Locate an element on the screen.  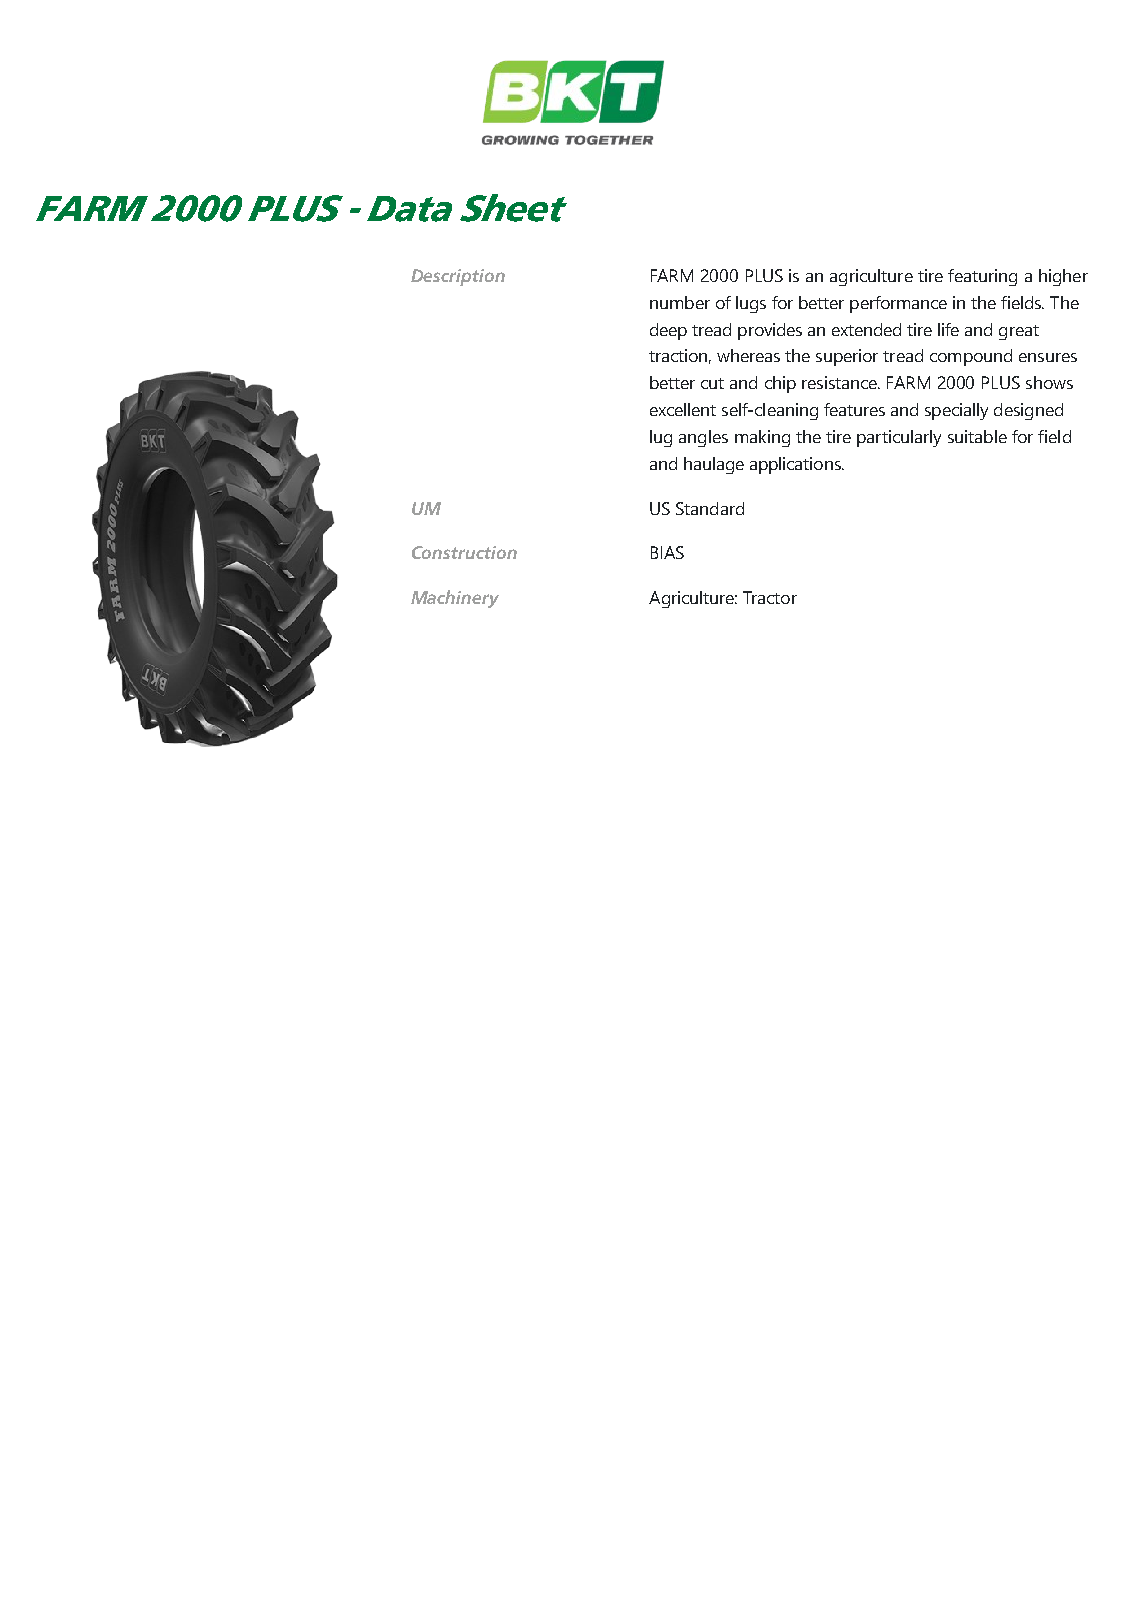
excellent is located at coordinates (683, 409).
